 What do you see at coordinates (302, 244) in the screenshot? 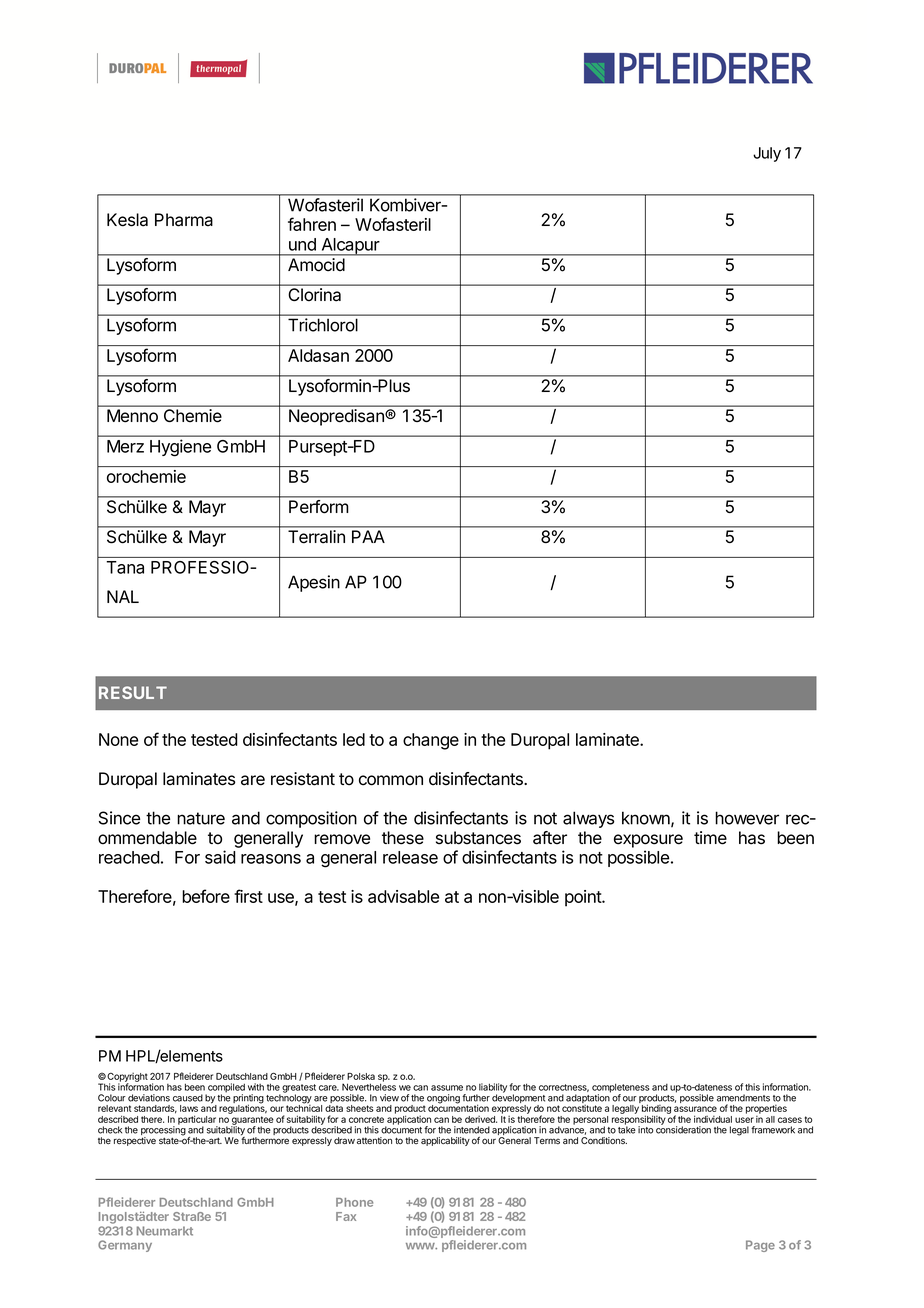
I see `und` at bounding box center [302, 244].
